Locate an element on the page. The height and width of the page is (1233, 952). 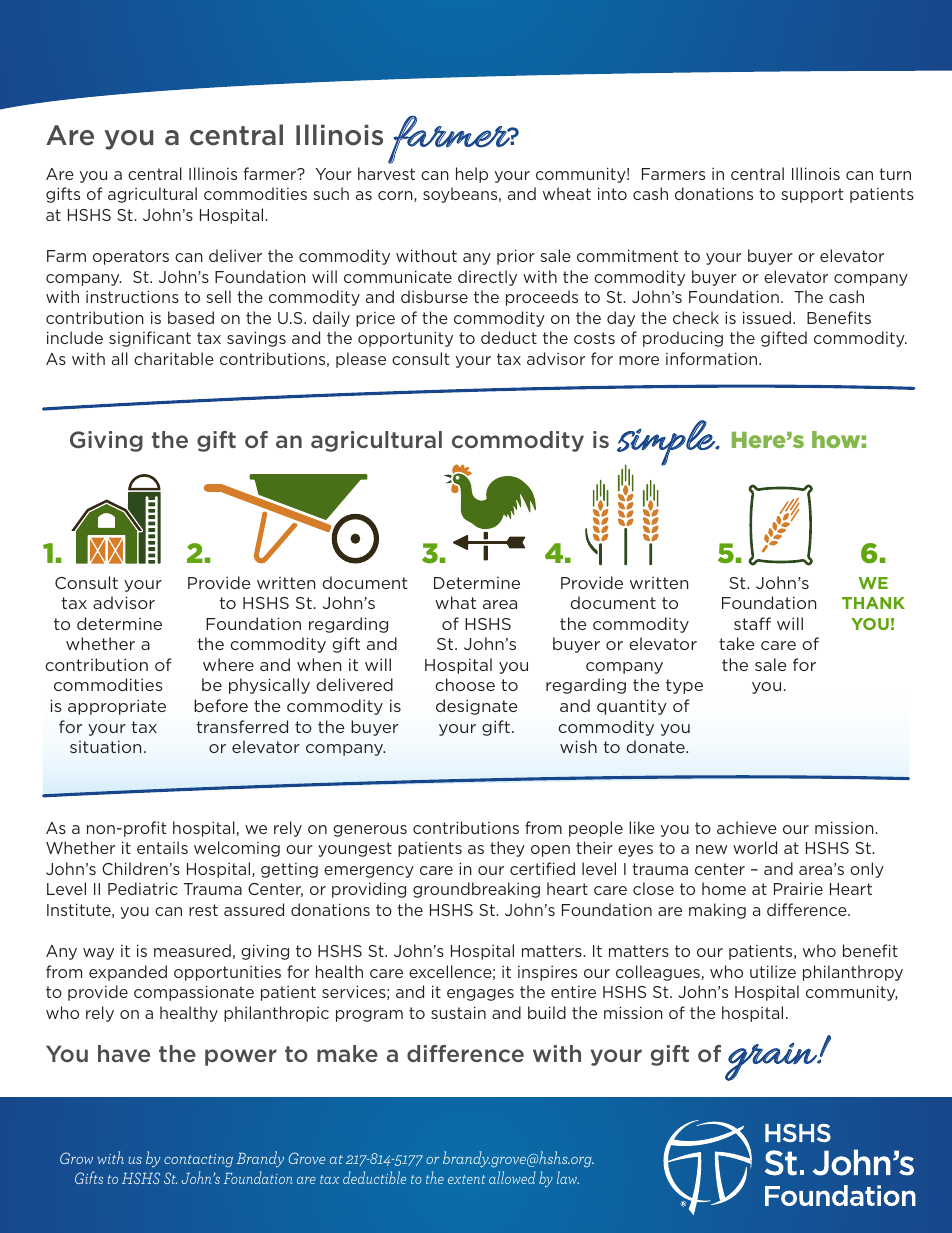
help is located at coordinates (472, 175).
